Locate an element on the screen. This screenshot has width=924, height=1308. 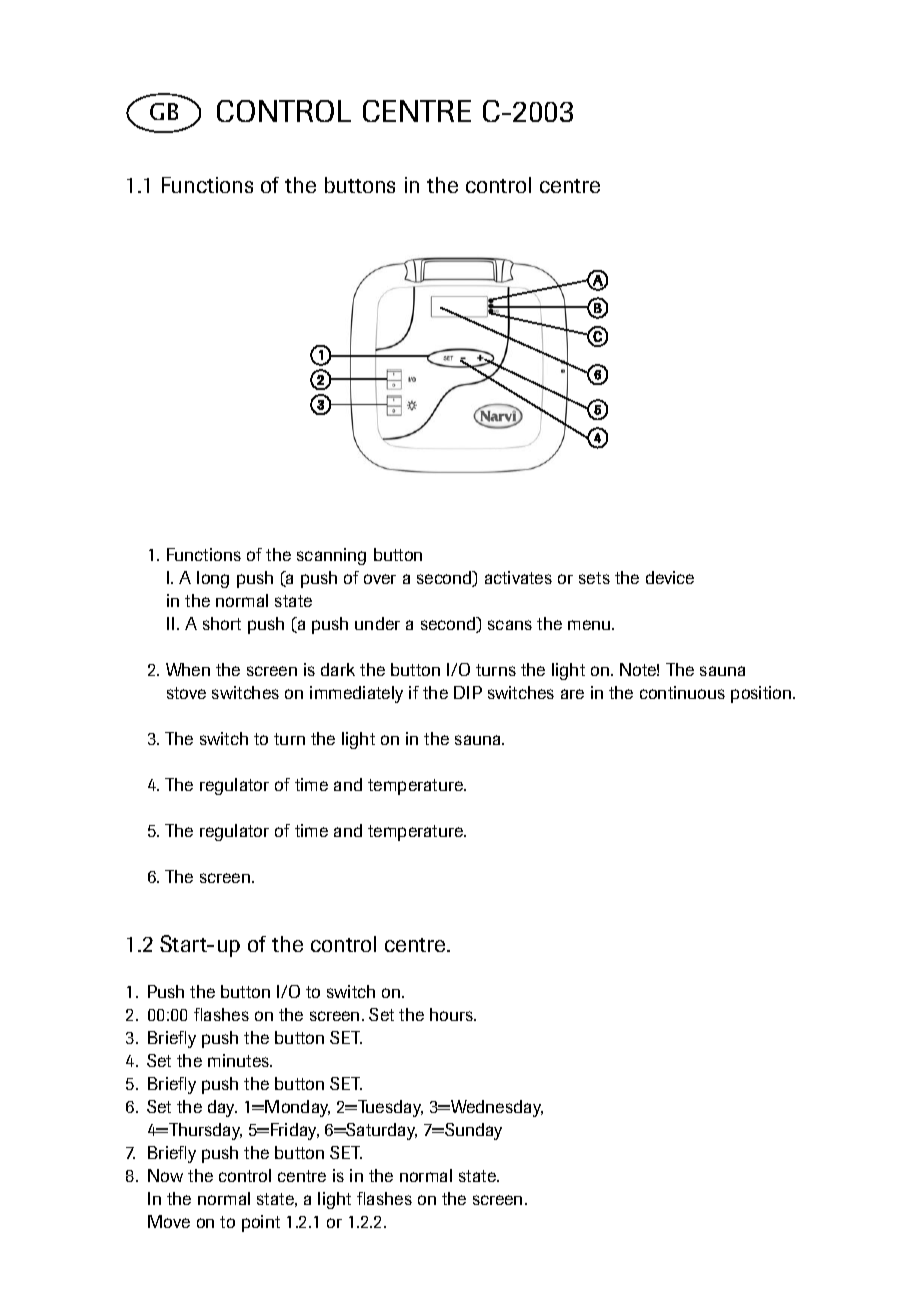
device is located at coordinates (670, 577).
